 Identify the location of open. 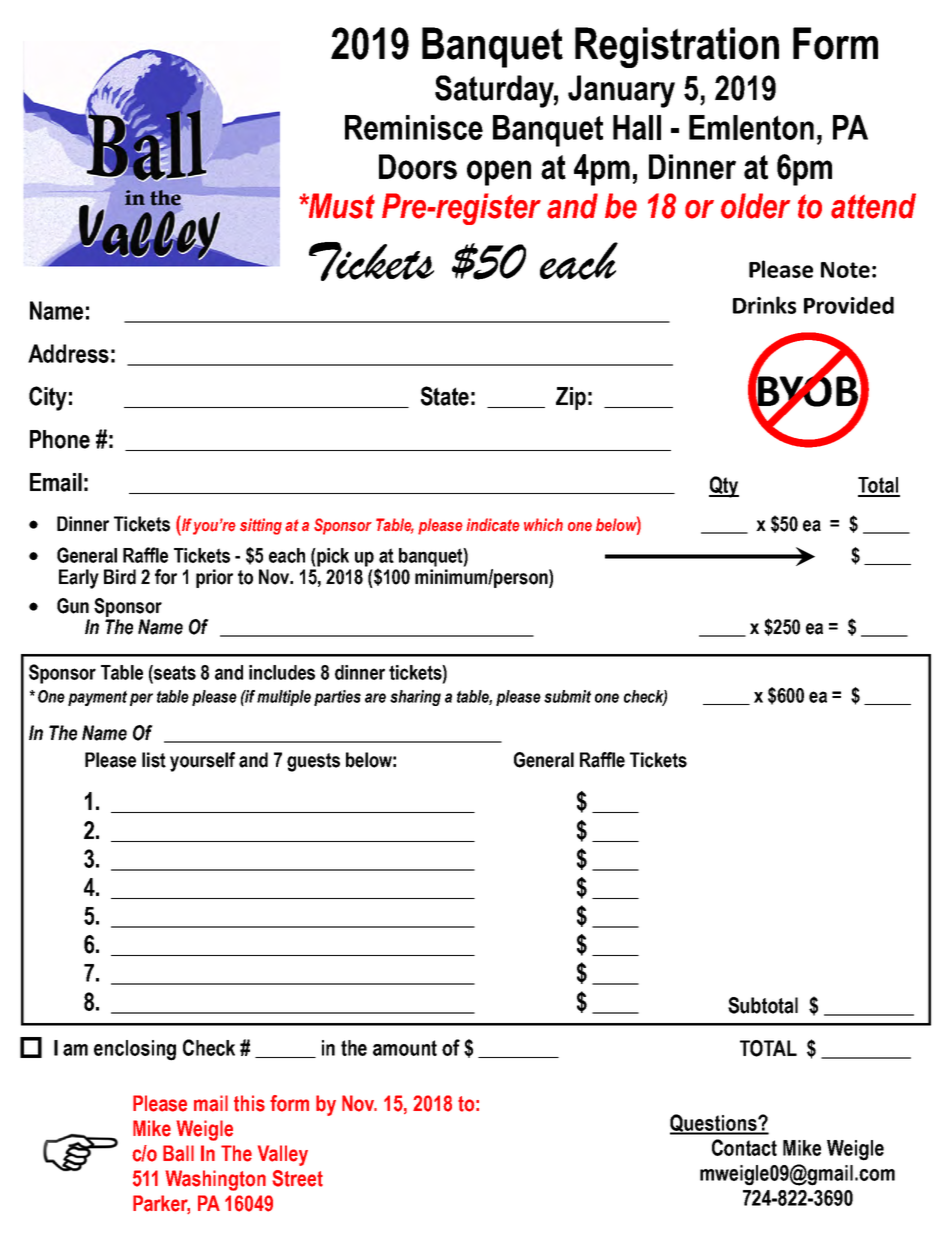
(499, 173).
